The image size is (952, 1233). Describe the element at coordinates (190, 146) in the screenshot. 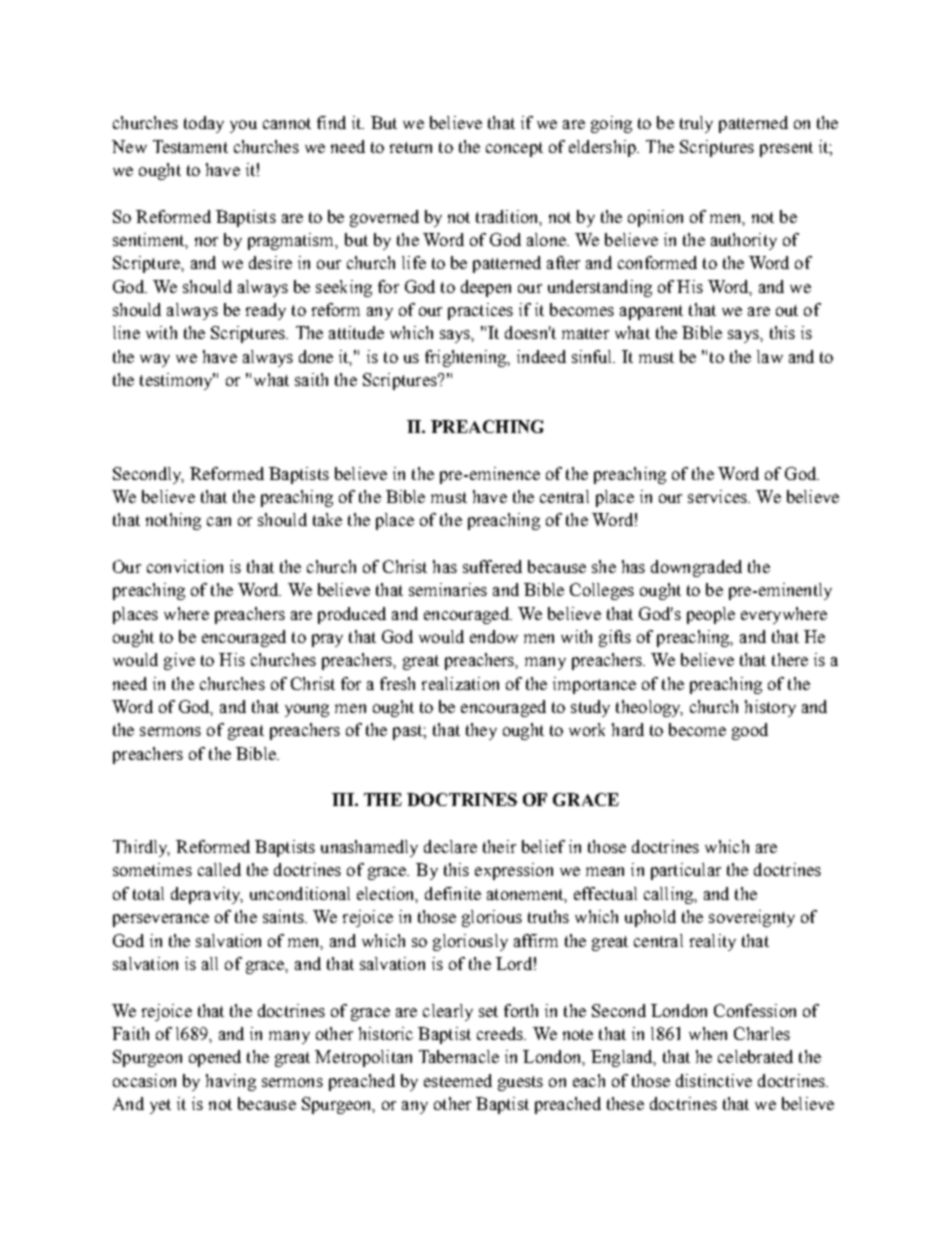

I see `Testament` at that location.
